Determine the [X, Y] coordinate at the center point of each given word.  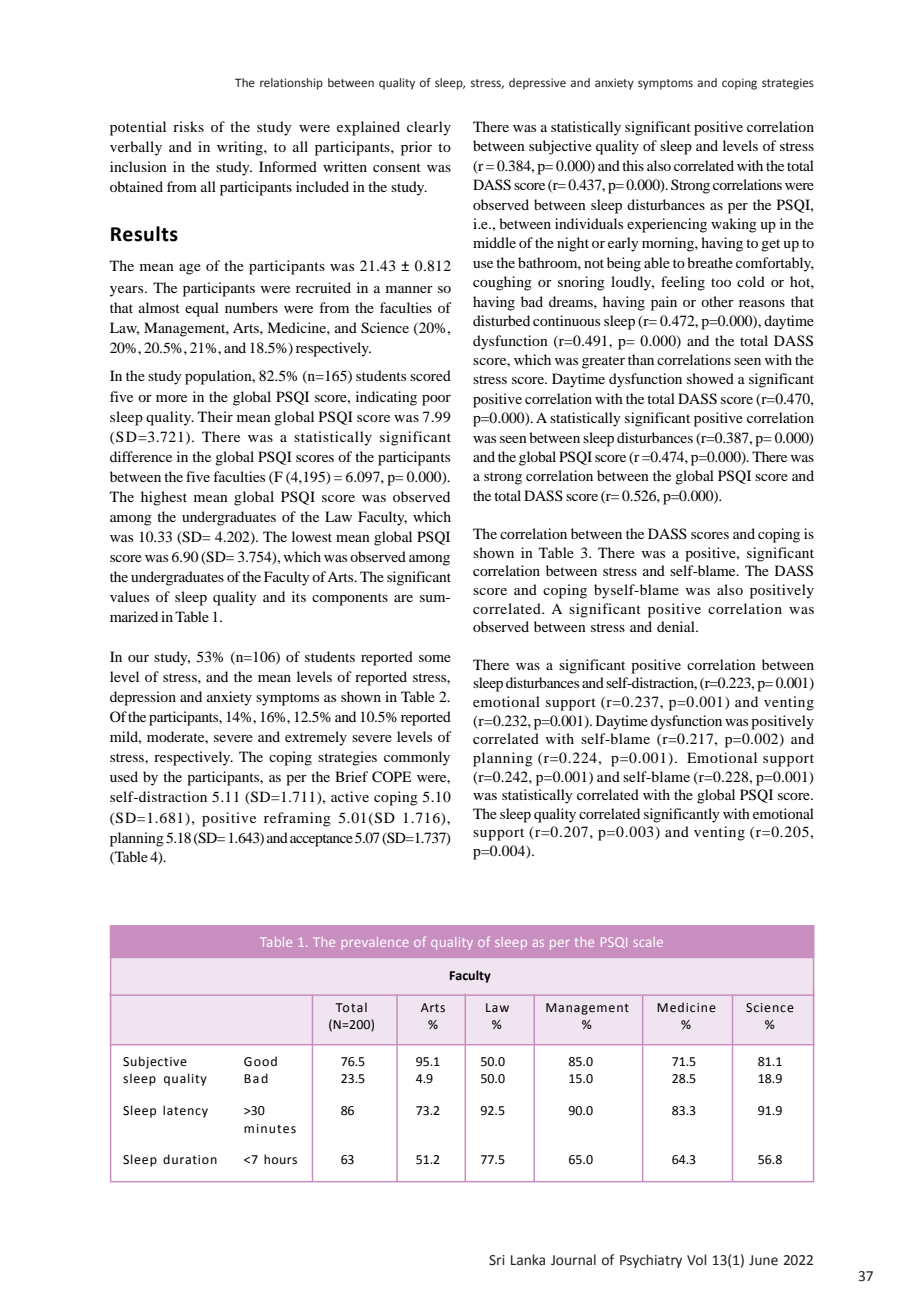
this [633, 165]
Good [260, 1061]
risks [188, 126]
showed [710, 378]
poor [436, 400]
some [435, 658]
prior [416, 148]
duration [190, 1159]
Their [215, 416]
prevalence [375, 943]
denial [677, 626]
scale [648, 942]
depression [143, 698]
